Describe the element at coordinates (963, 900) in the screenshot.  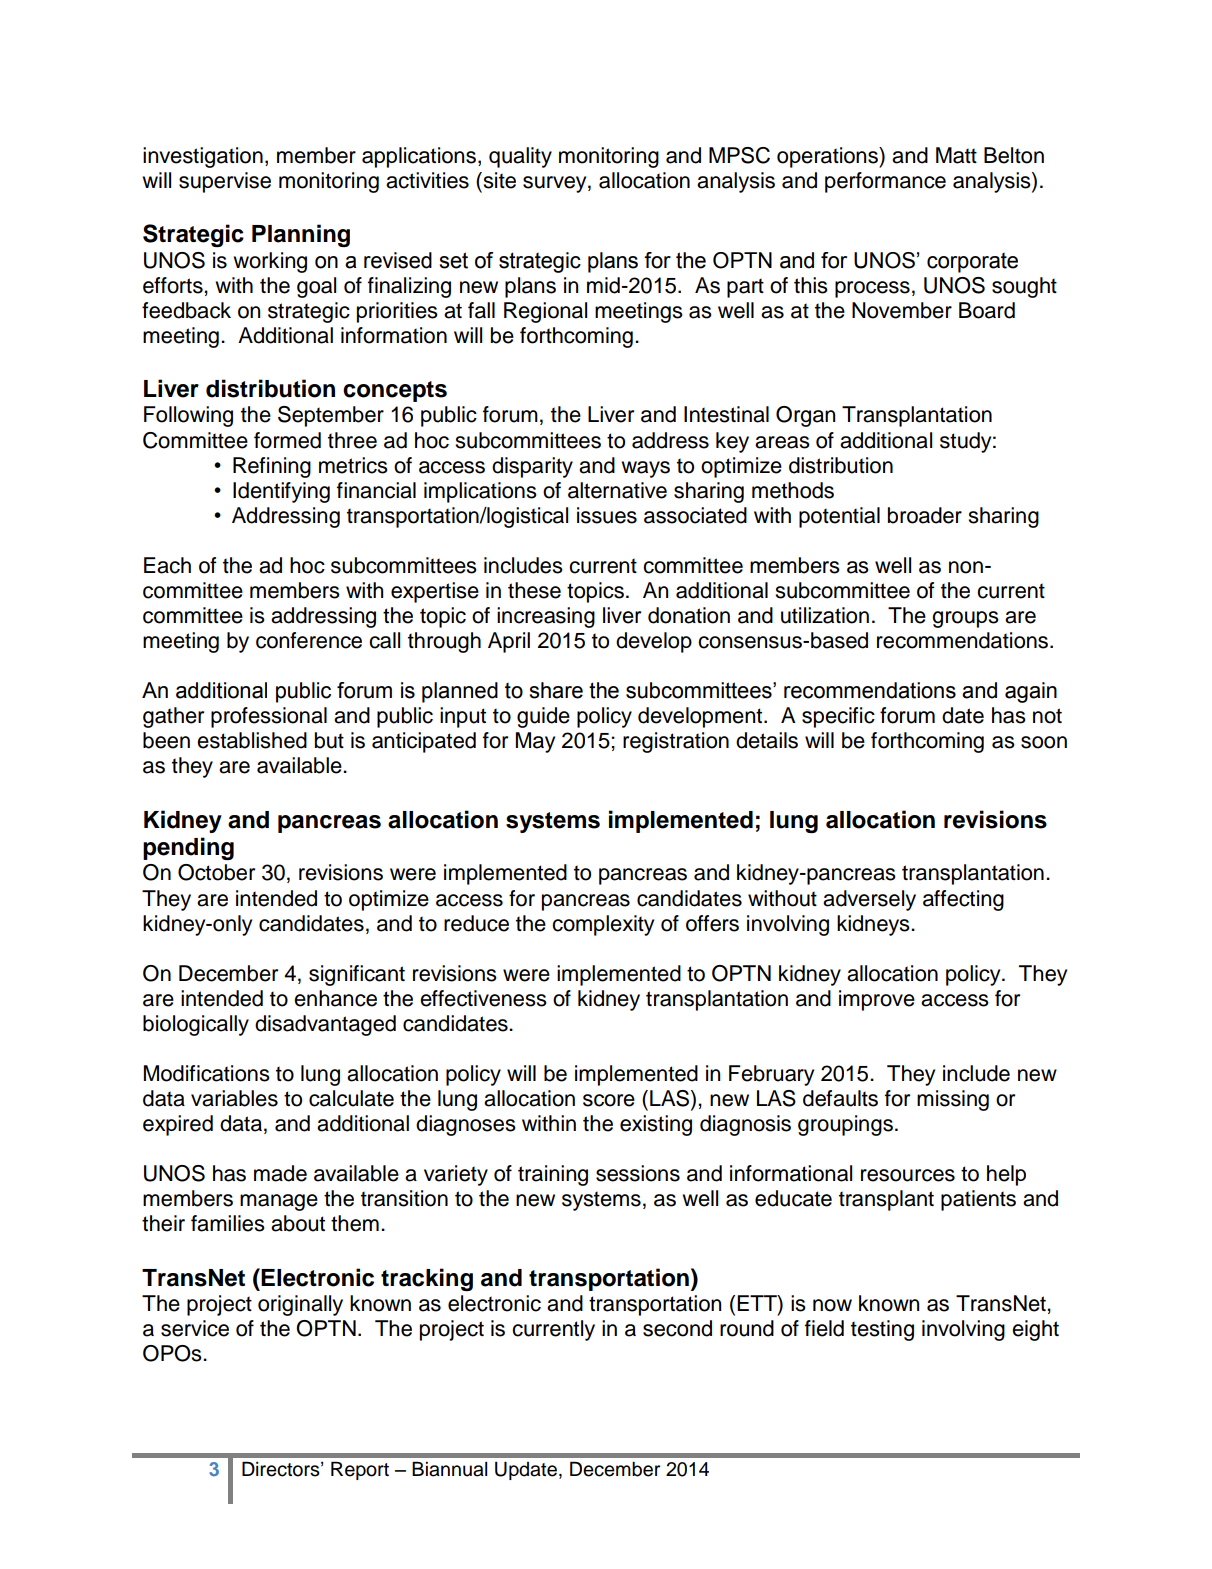
I see `affecting` at that location.
